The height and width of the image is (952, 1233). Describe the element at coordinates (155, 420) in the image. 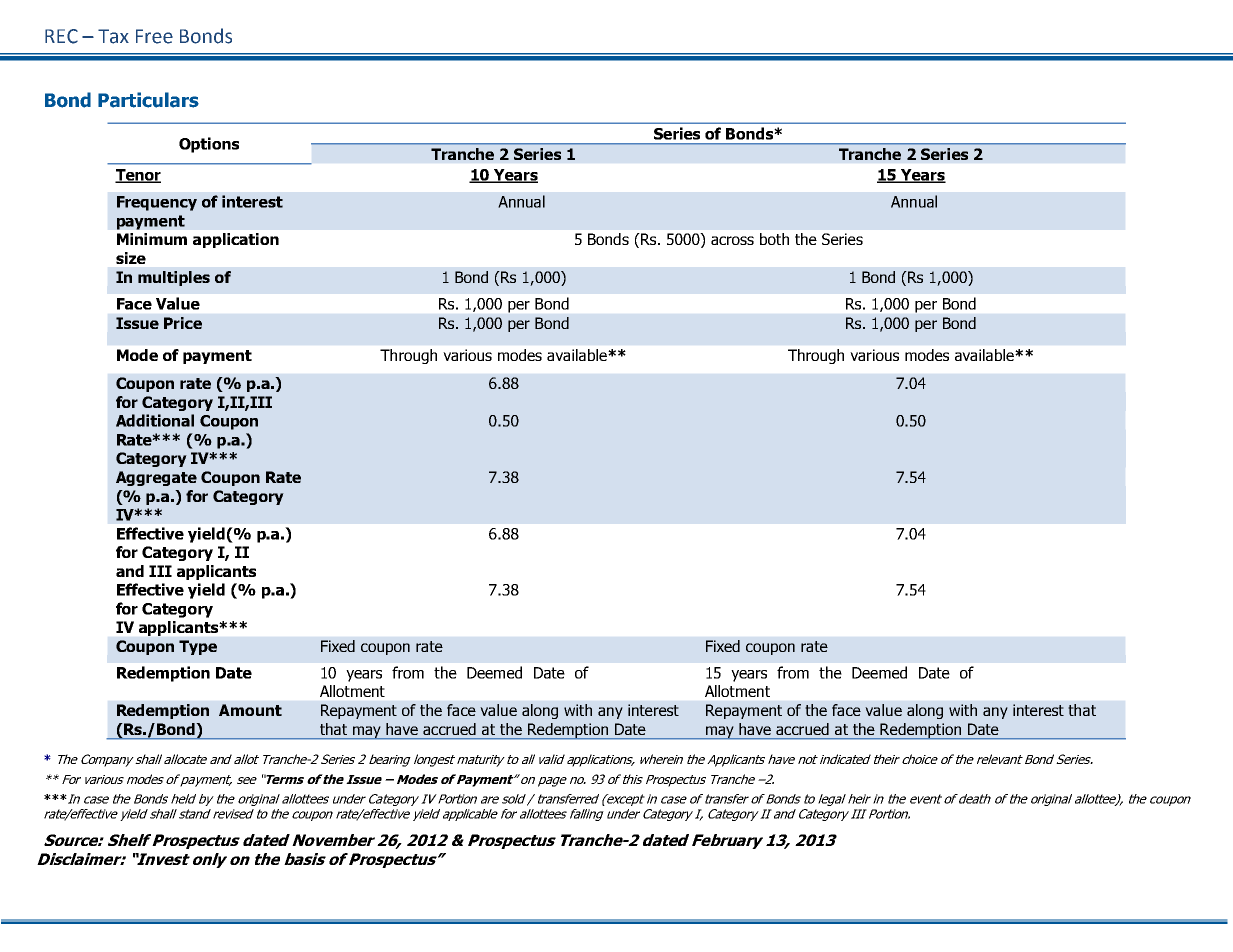

I see `Additional` at that location.
